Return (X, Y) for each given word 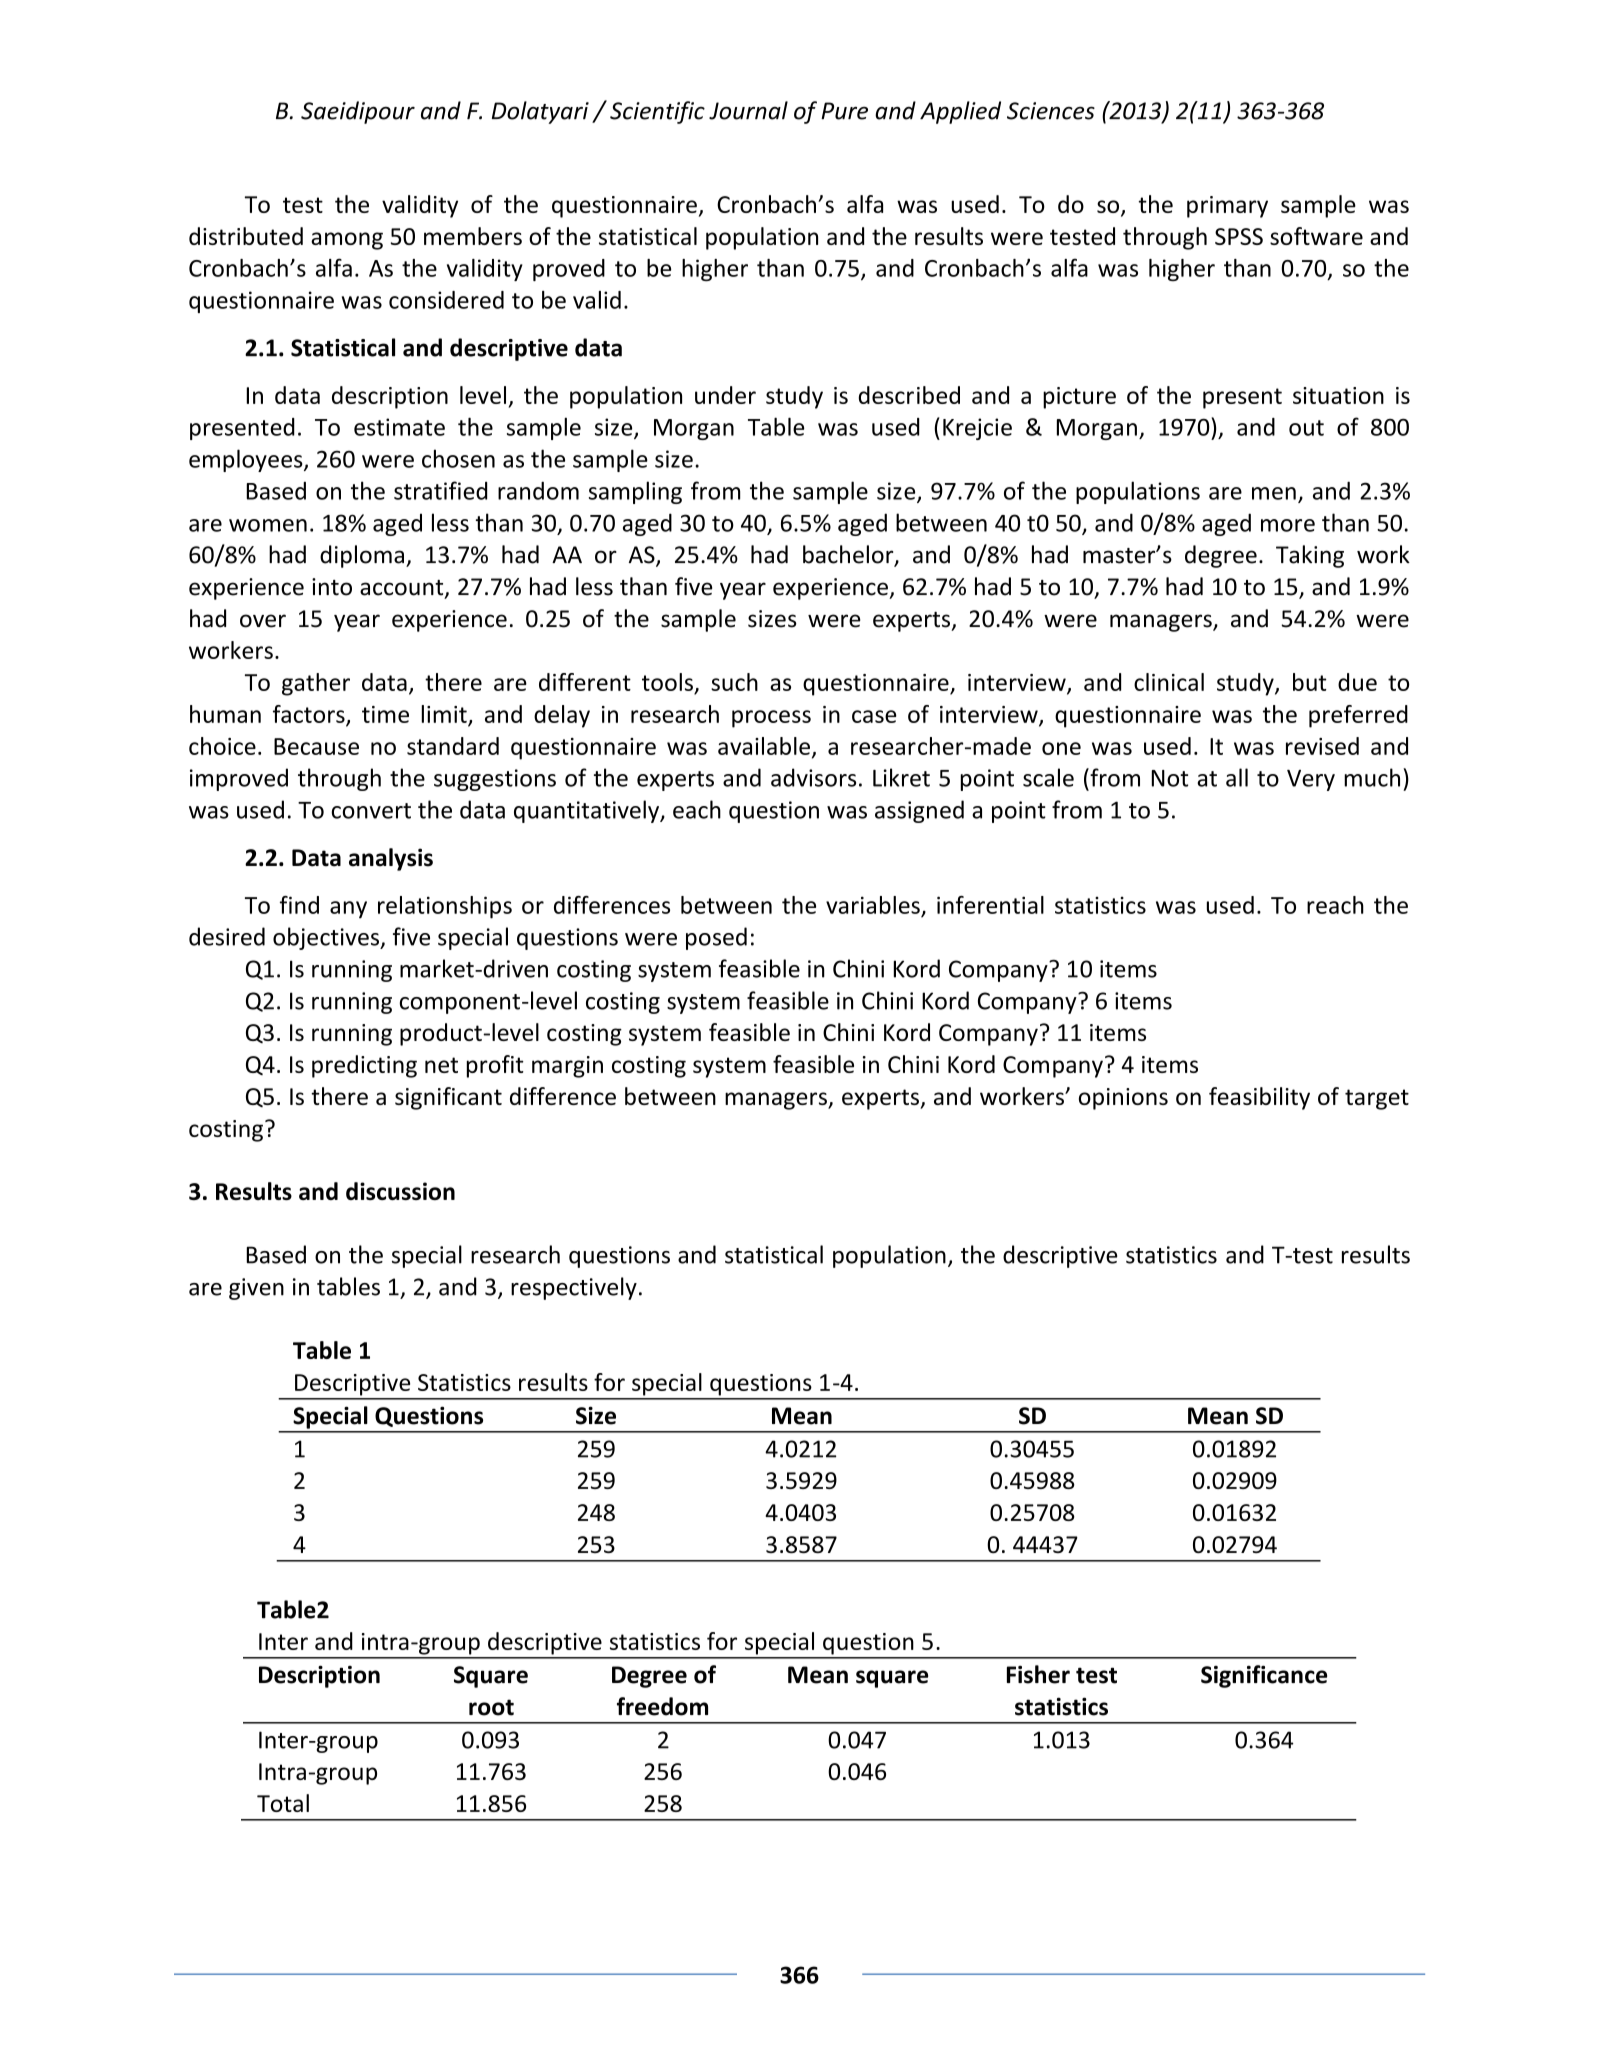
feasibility (1259, 1098)
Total (283, 1803)
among (347, 241)
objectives (327, 938)
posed (716, 938)
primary (1227, 207)
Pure (844, 111)
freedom (662, 1706)
